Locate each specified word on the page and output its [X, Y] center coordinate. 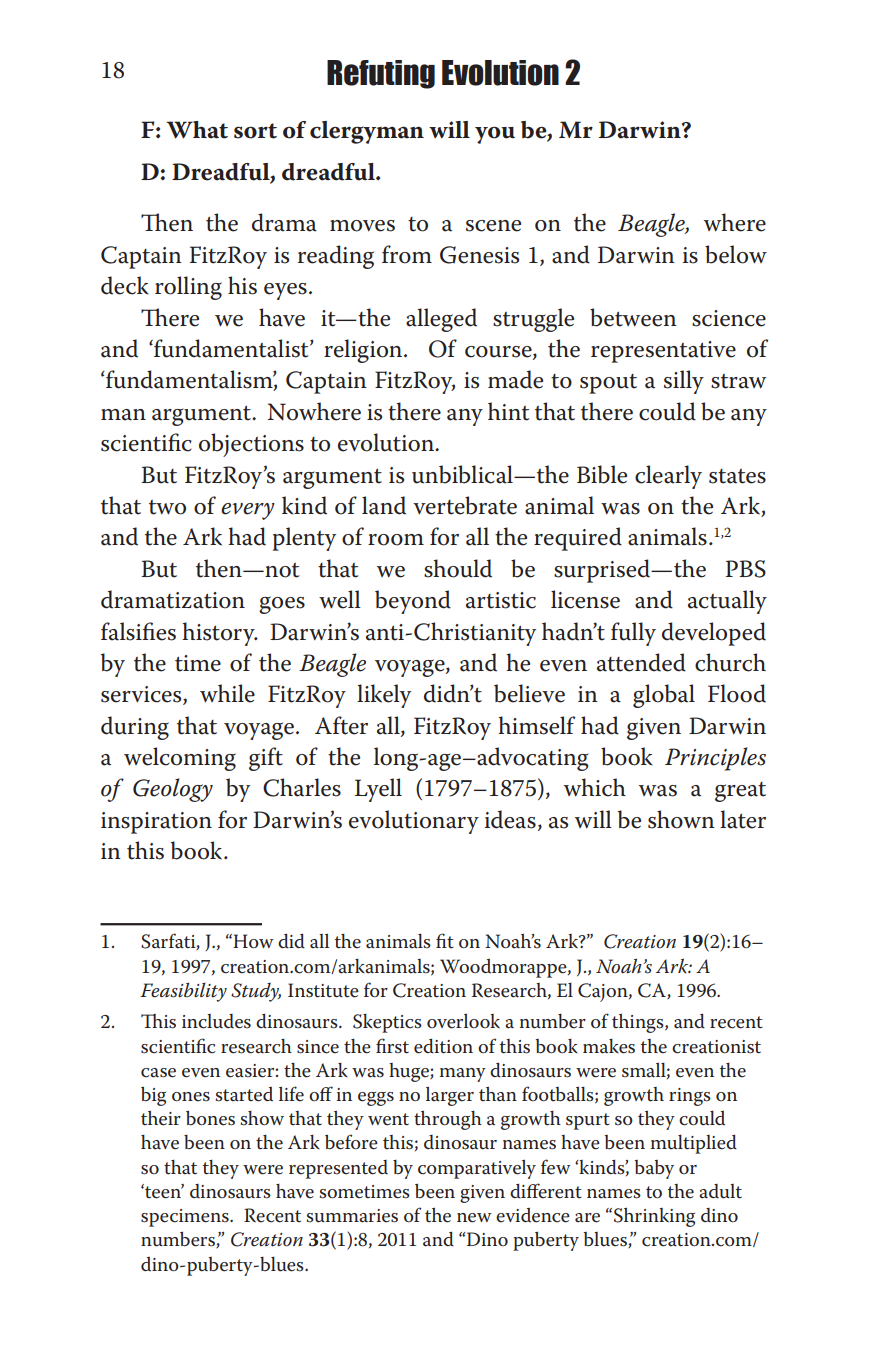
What [197, 130]
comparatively [477, 1169]
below [736, 254]
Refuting [381, 74]
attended [641, 662]
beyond [413, 602]
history [219, 634]
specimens [186, 1218]
